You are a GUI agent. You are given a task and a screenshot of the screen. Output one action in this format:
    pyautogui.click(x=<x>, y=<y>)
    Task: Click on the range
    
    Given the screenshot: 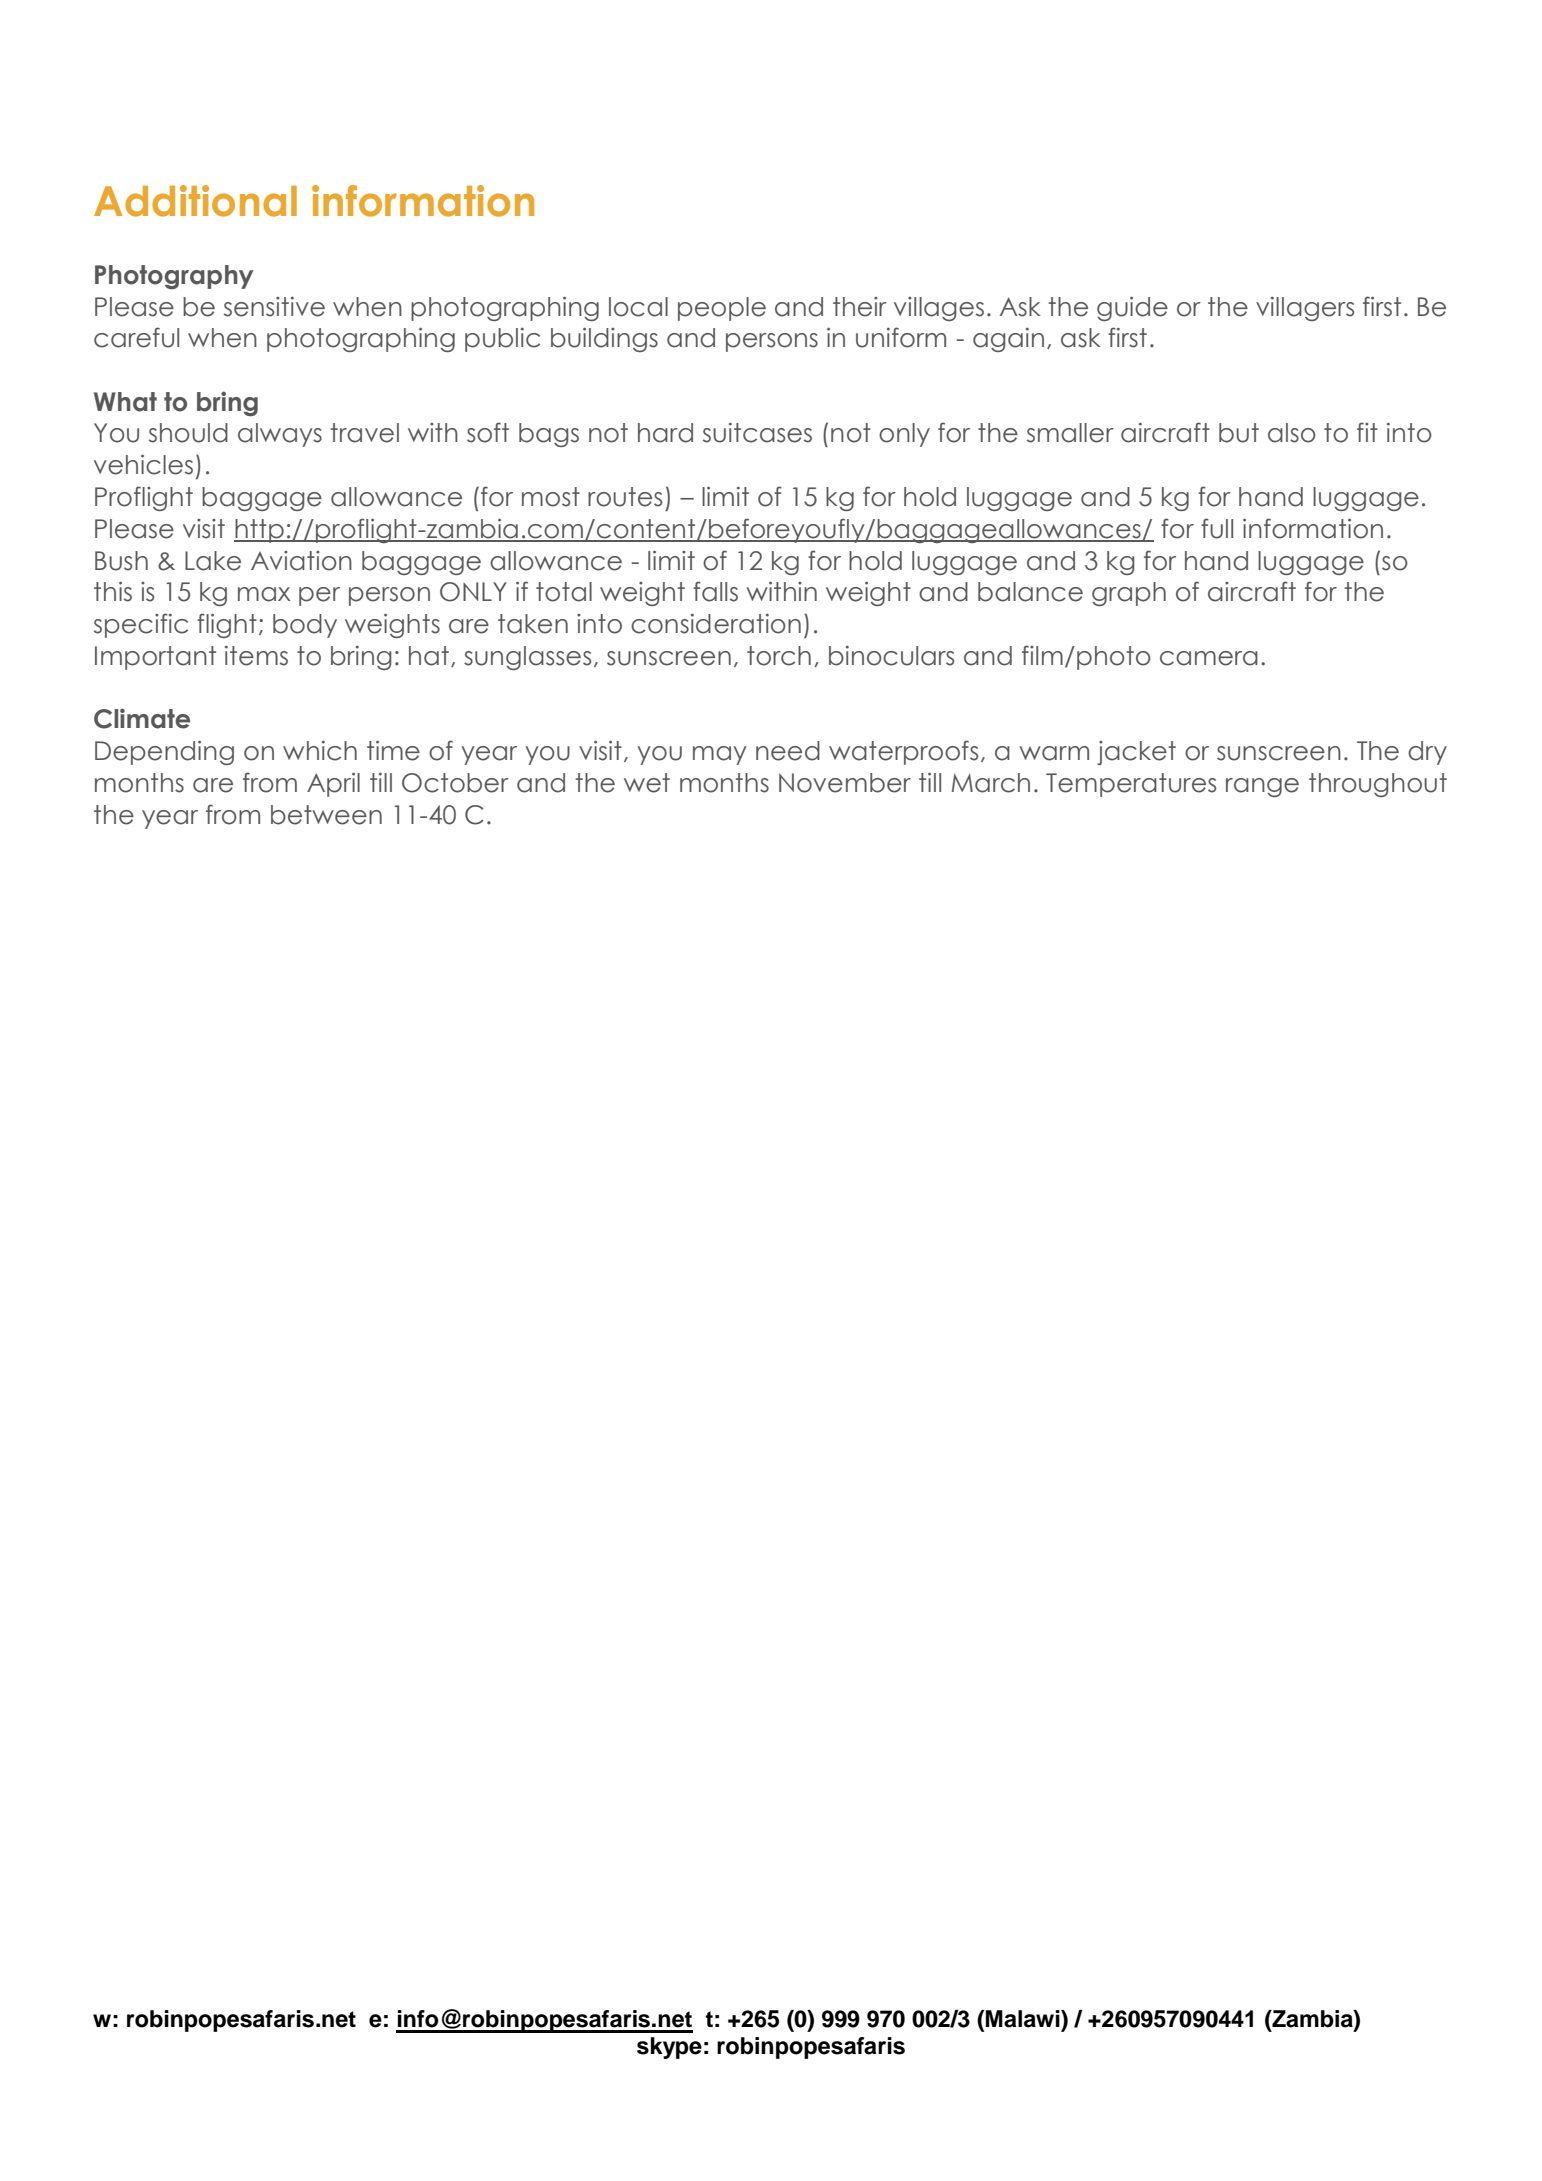 What is the action you would take?
    pyautogui.click(x=1262, y=787)
